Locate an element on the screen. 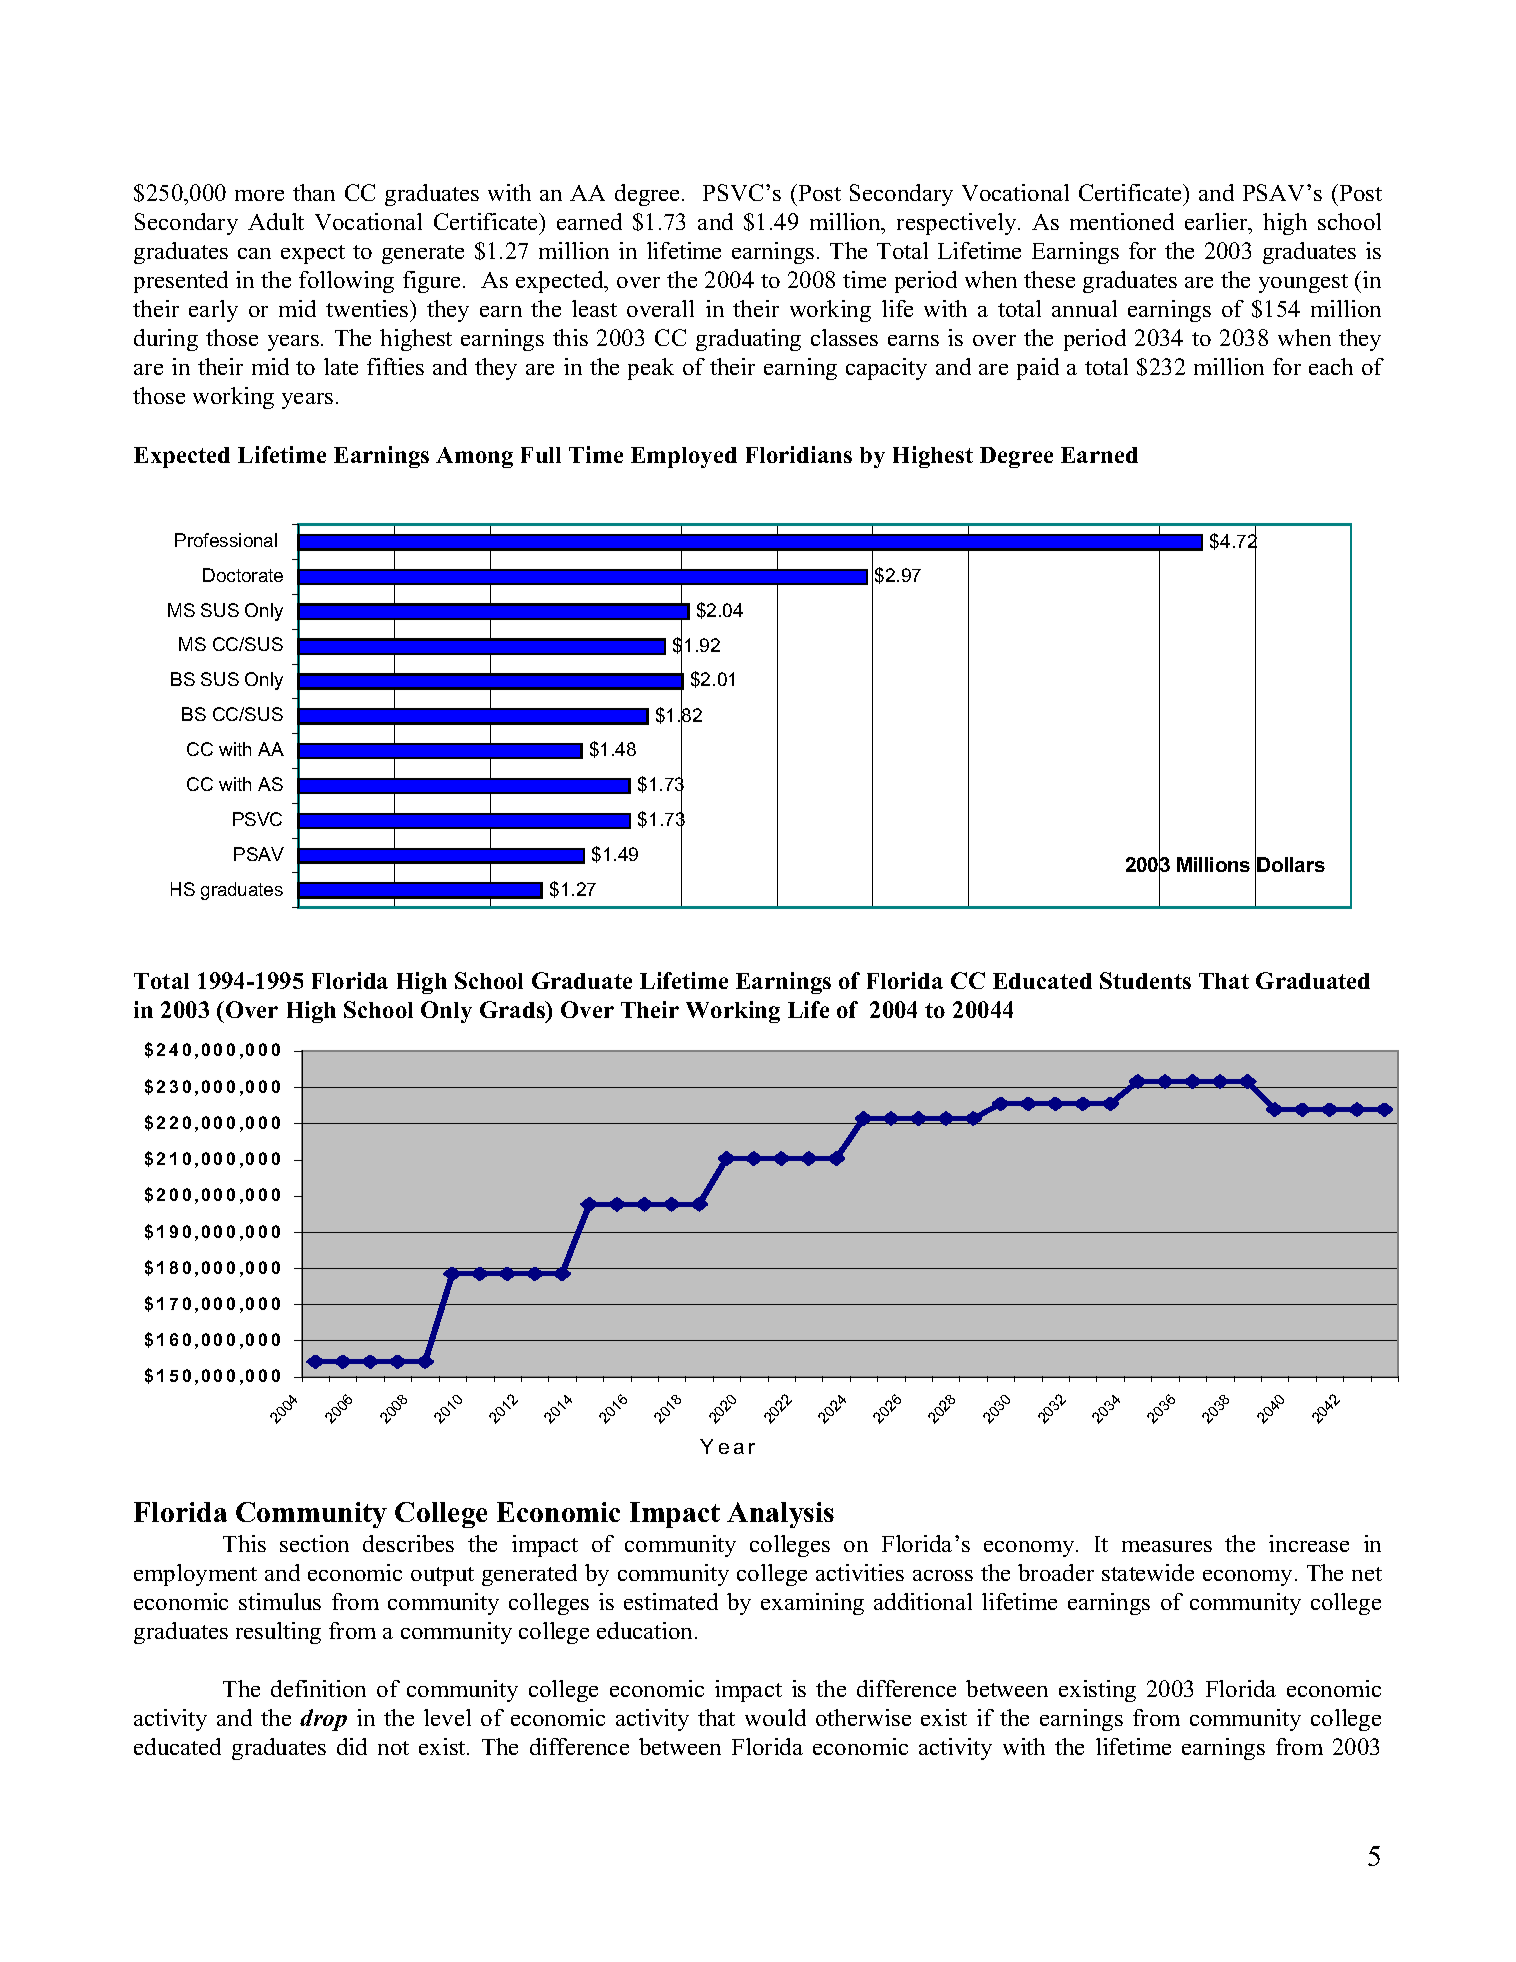 This screenshot has height=1962, width=1516. Analysis is located at coordinates (780, 1515).
